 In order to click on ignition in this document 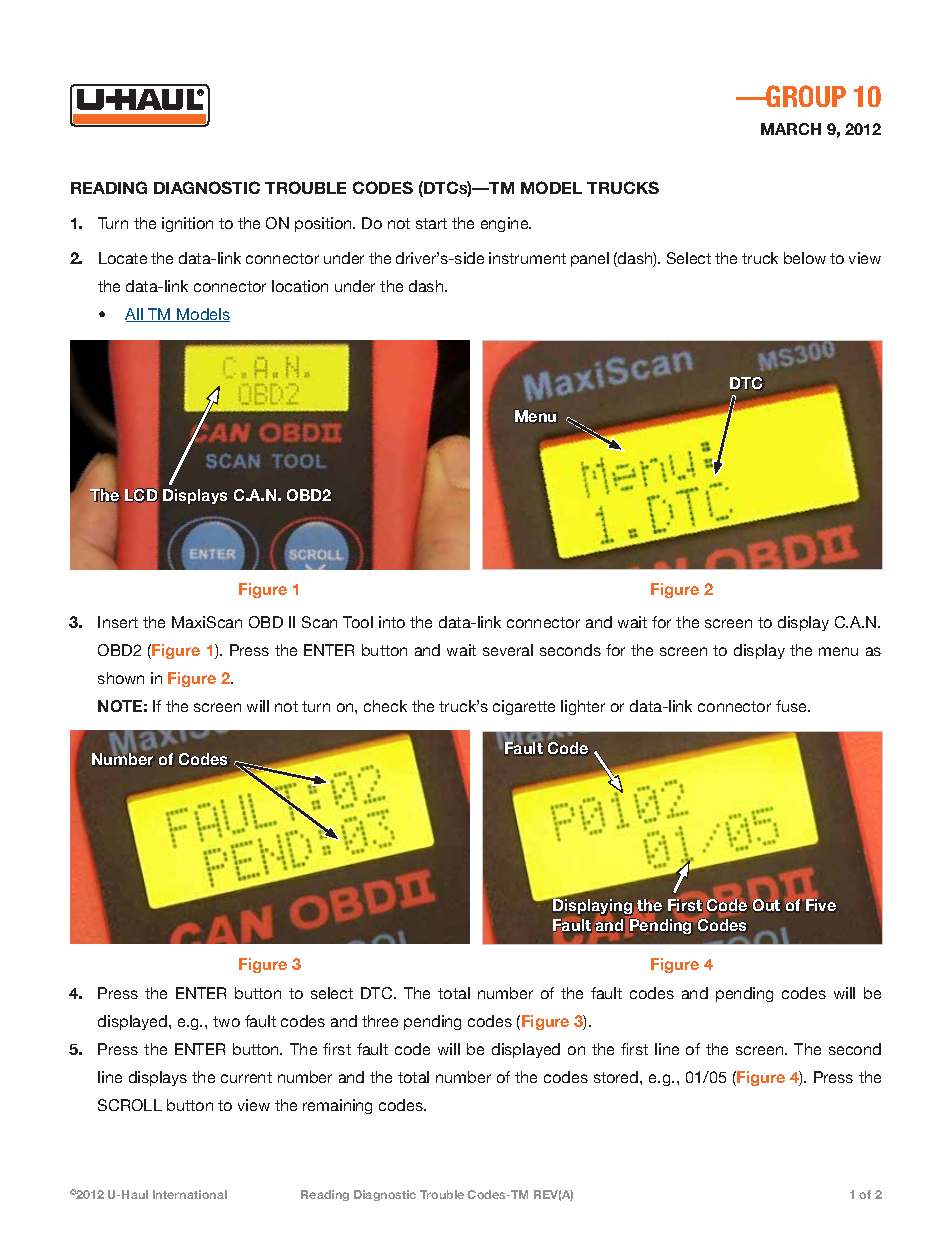, I will do `click(187, 224)`.
